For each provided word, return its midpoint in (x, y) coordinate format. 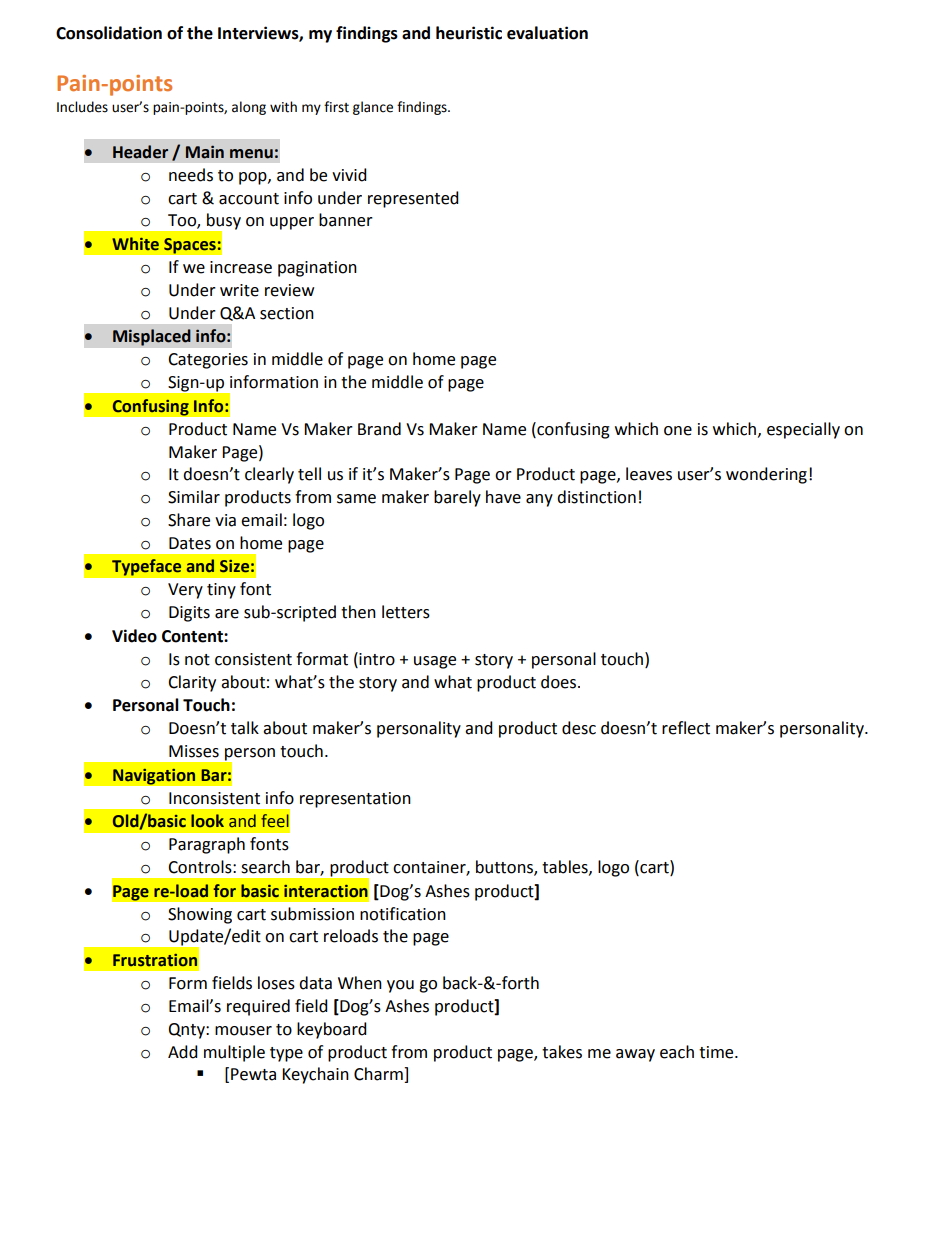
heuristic (469, 33)
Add (183, 1052)
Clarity (192, 683)
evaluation (547, 33)
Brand (379, 429)
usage (435, 662)
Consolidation (109, 33)
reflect (686, 728)
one (678, 431)
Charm (379, 1075)
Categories (208, 361)
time (717, 1052)
